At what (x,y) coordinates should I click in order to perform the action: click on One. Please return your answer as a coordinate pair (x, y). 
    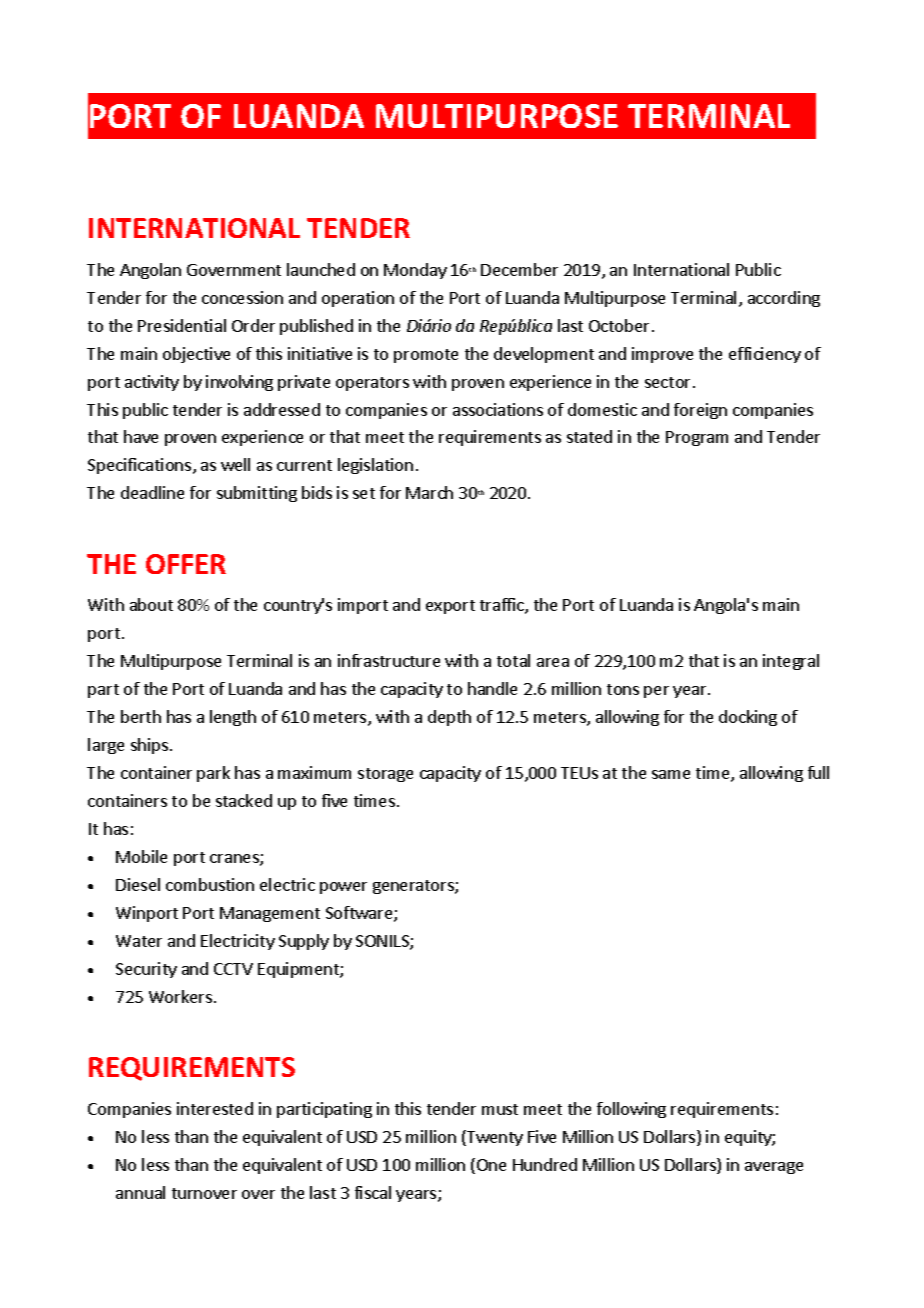
    Looking at the image, I should click on (491, 1165).
